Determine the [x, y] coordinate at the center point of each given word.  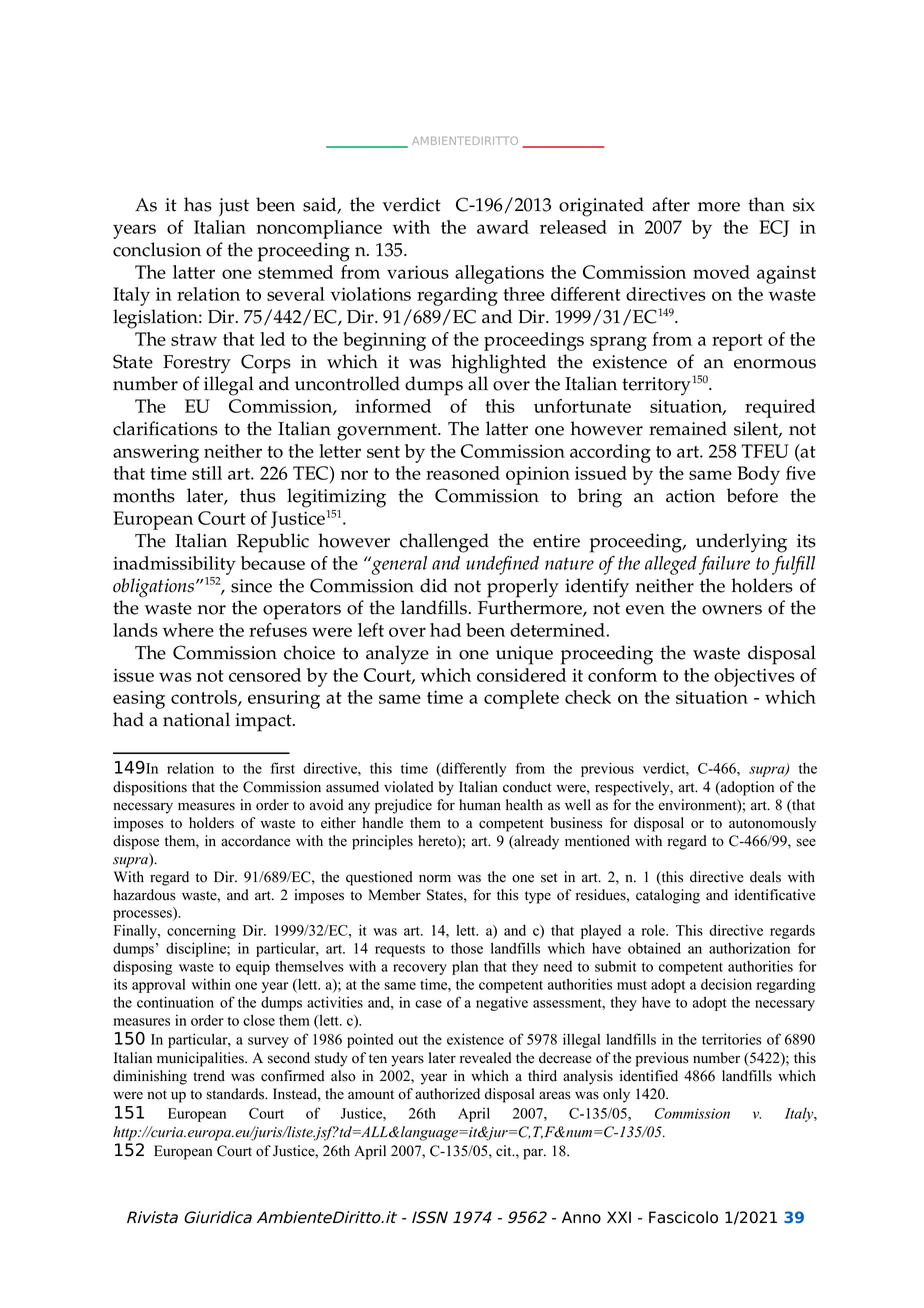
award [503, 227]
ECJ [774, 228]
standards [236, 1094]
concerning [201, 931]
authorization [749, 948]
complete [521, 699]
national [196, 719]
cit [505, 1151]
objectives [754, 677]
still [207, 473]
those [467, 948]
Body [758, 475]
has [198, 204]
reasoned [463, 473]
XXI [619, 1217]
